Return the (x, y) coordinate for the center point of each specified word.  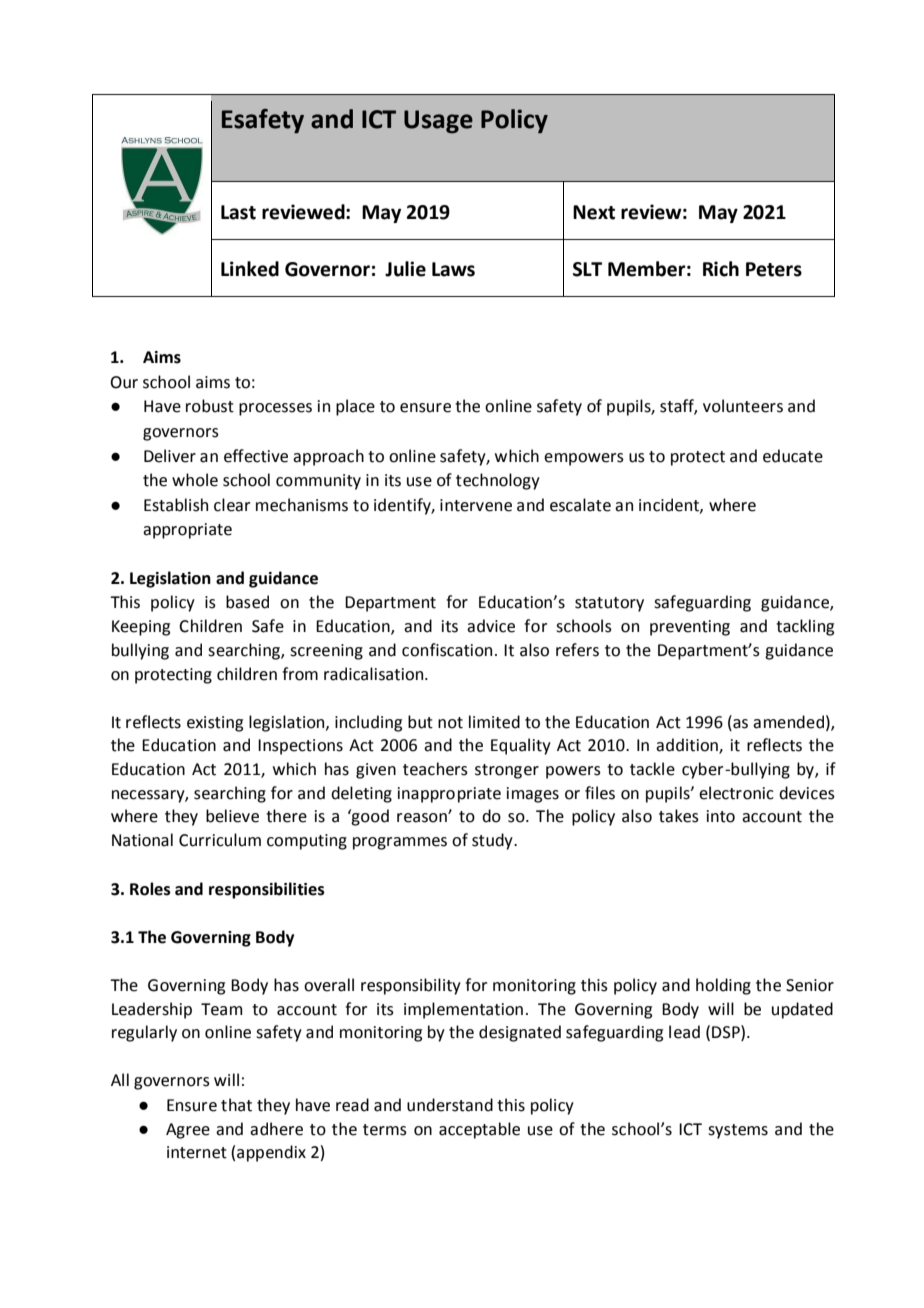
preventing (690, 628)
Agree (188, 1131)
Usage (438, 122)
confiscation (447, 650)
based (247, 602)
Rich (721, 269)
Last (238, 212)
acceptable (479, 1130)
